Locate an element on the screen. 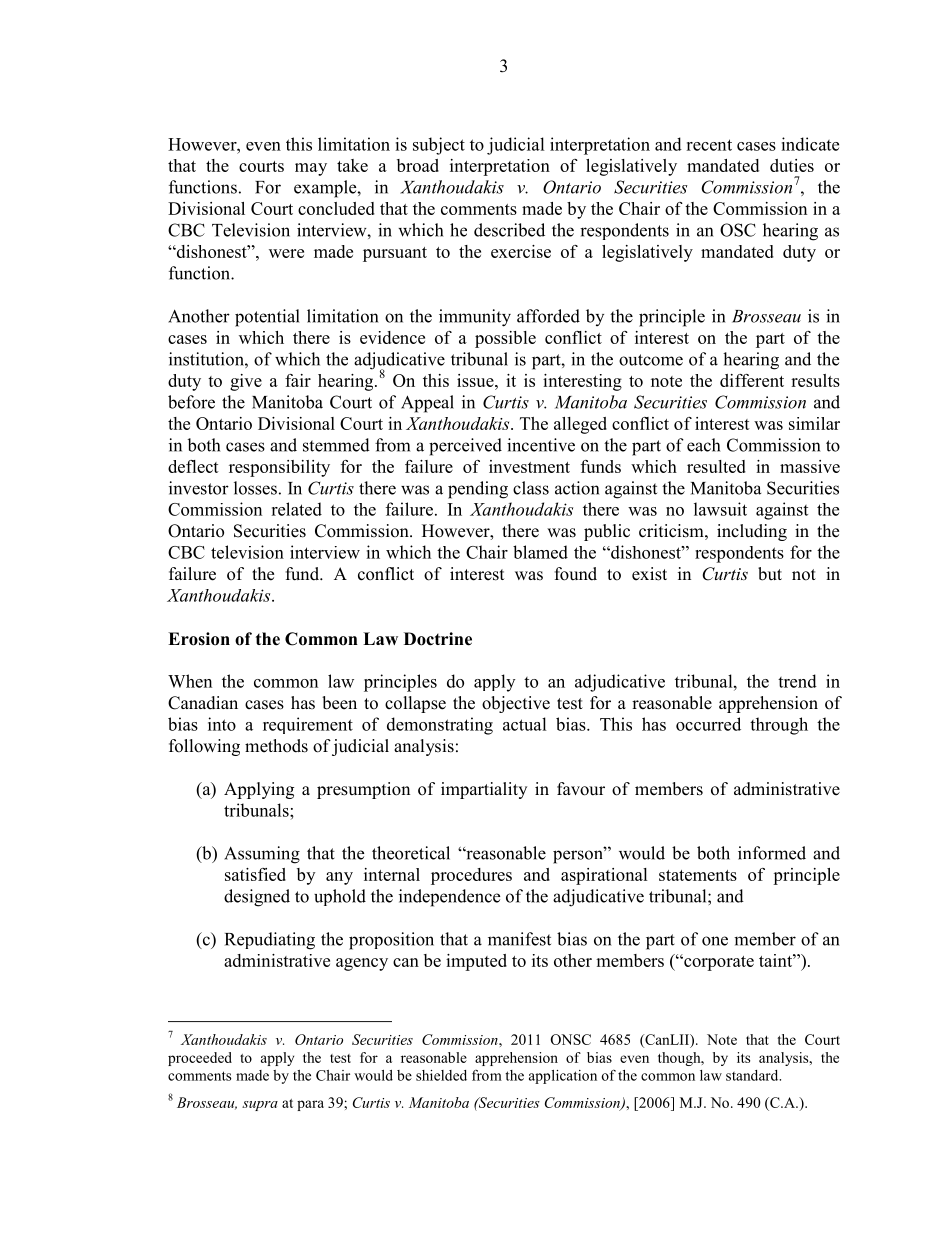  investment is located at coordinates (529, 466).
